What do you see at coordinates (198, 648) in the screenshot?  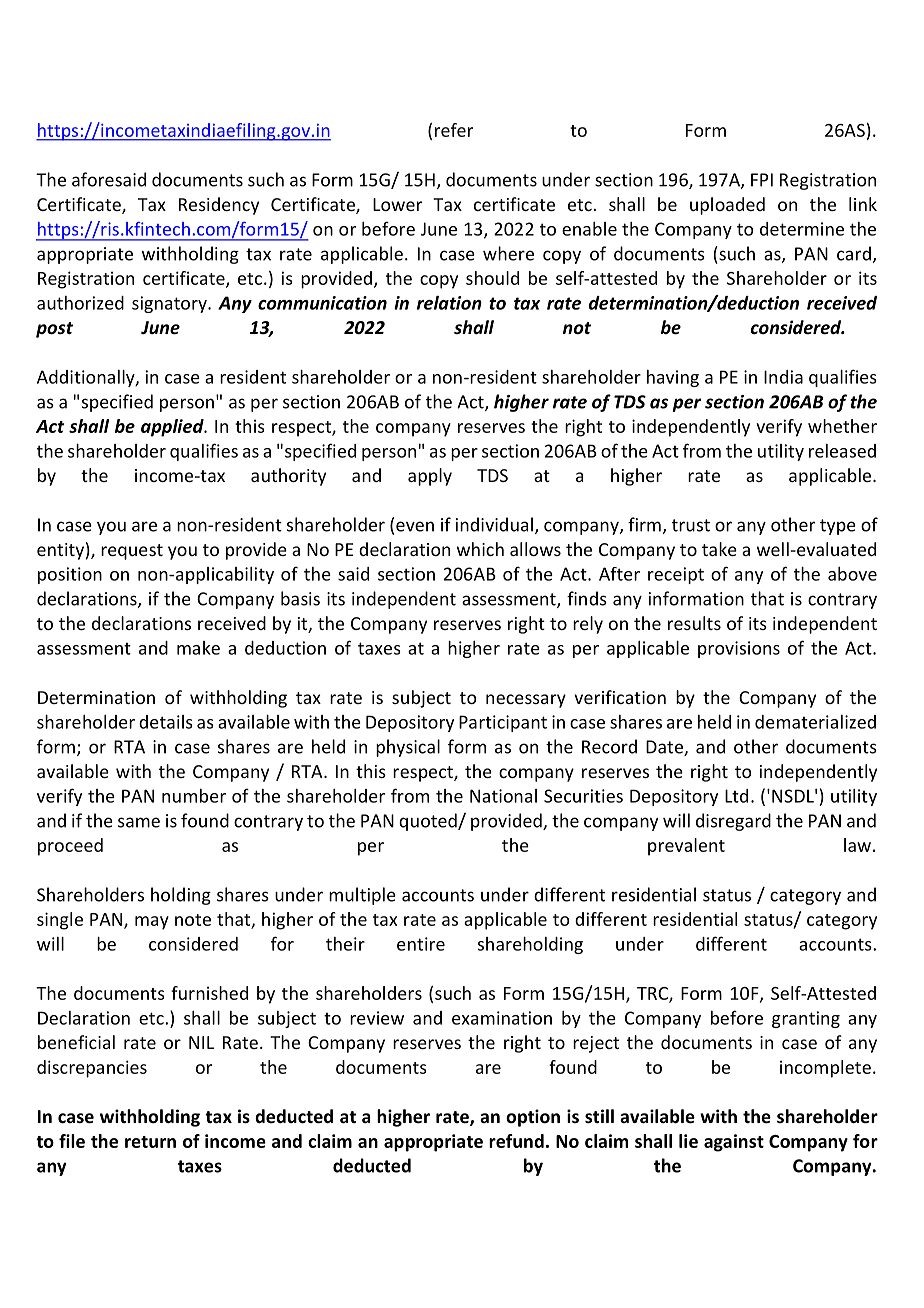 I see `make` at bounding box center [198, 648].
